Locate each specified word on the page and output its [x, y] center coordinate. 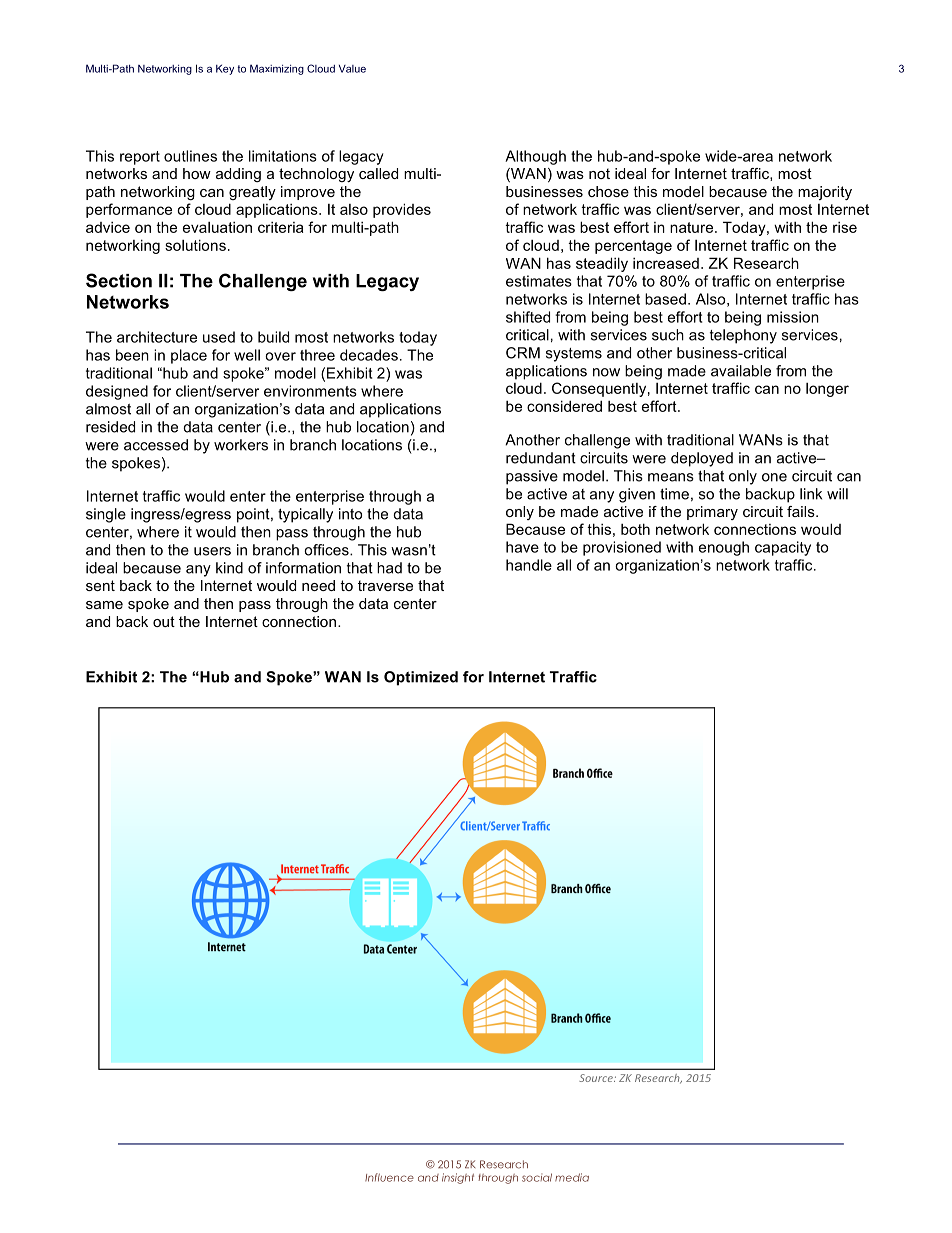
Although [535, 157]
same [104, 605]
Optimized [421, 678]
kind [229, 568]
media [572, 1177]
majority [825, 193]
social [537, 1177]
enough [724, 548]
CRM [523, 353]
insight [458, 1178]
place [189, 356]
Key [225, 69]
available [741, 371]
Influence [389, 1177]
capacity [783, 548]
